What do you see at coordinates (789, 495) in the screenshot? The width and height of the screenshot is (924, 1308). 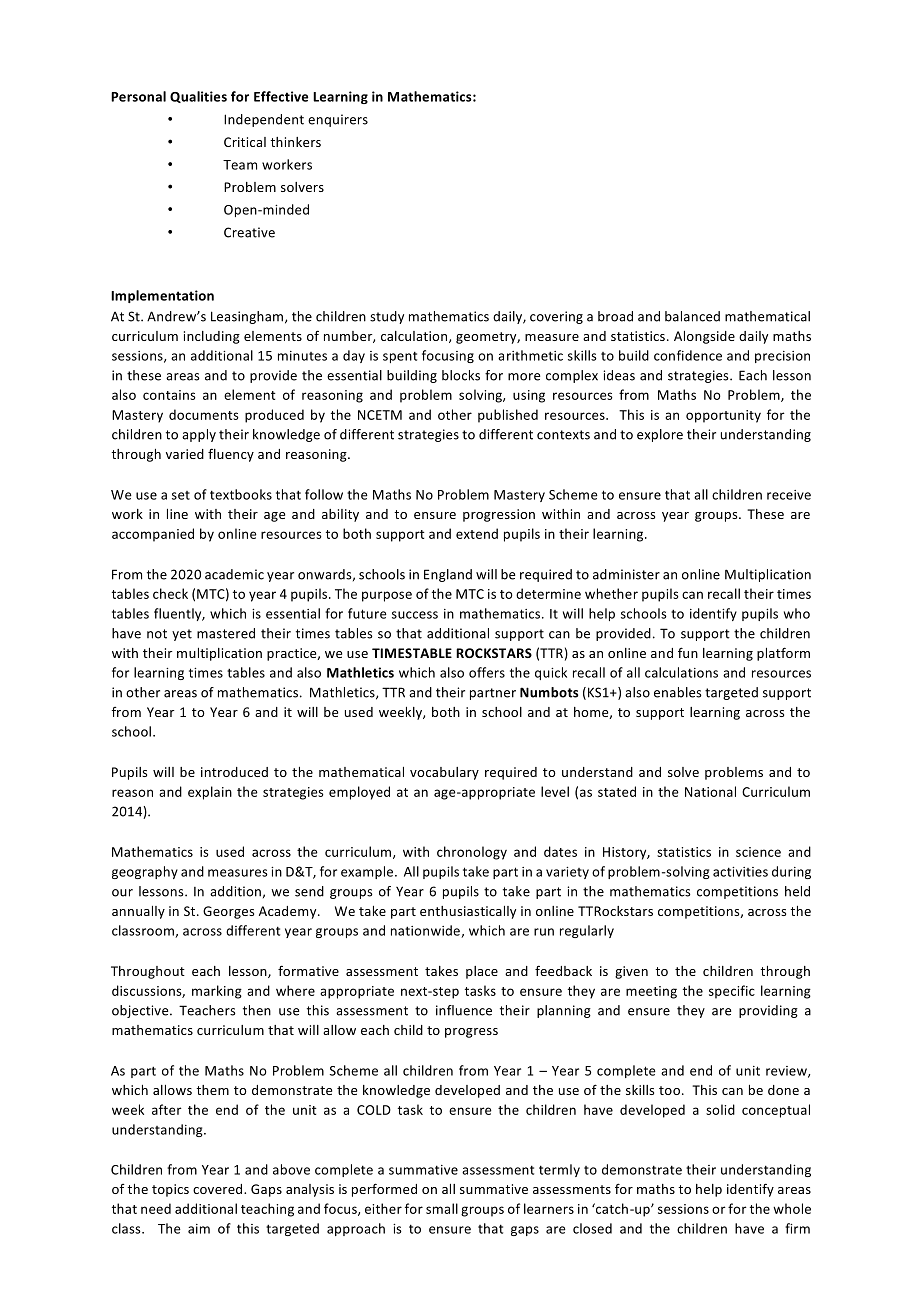 I see `receive` at bounding box center [789, 495].
